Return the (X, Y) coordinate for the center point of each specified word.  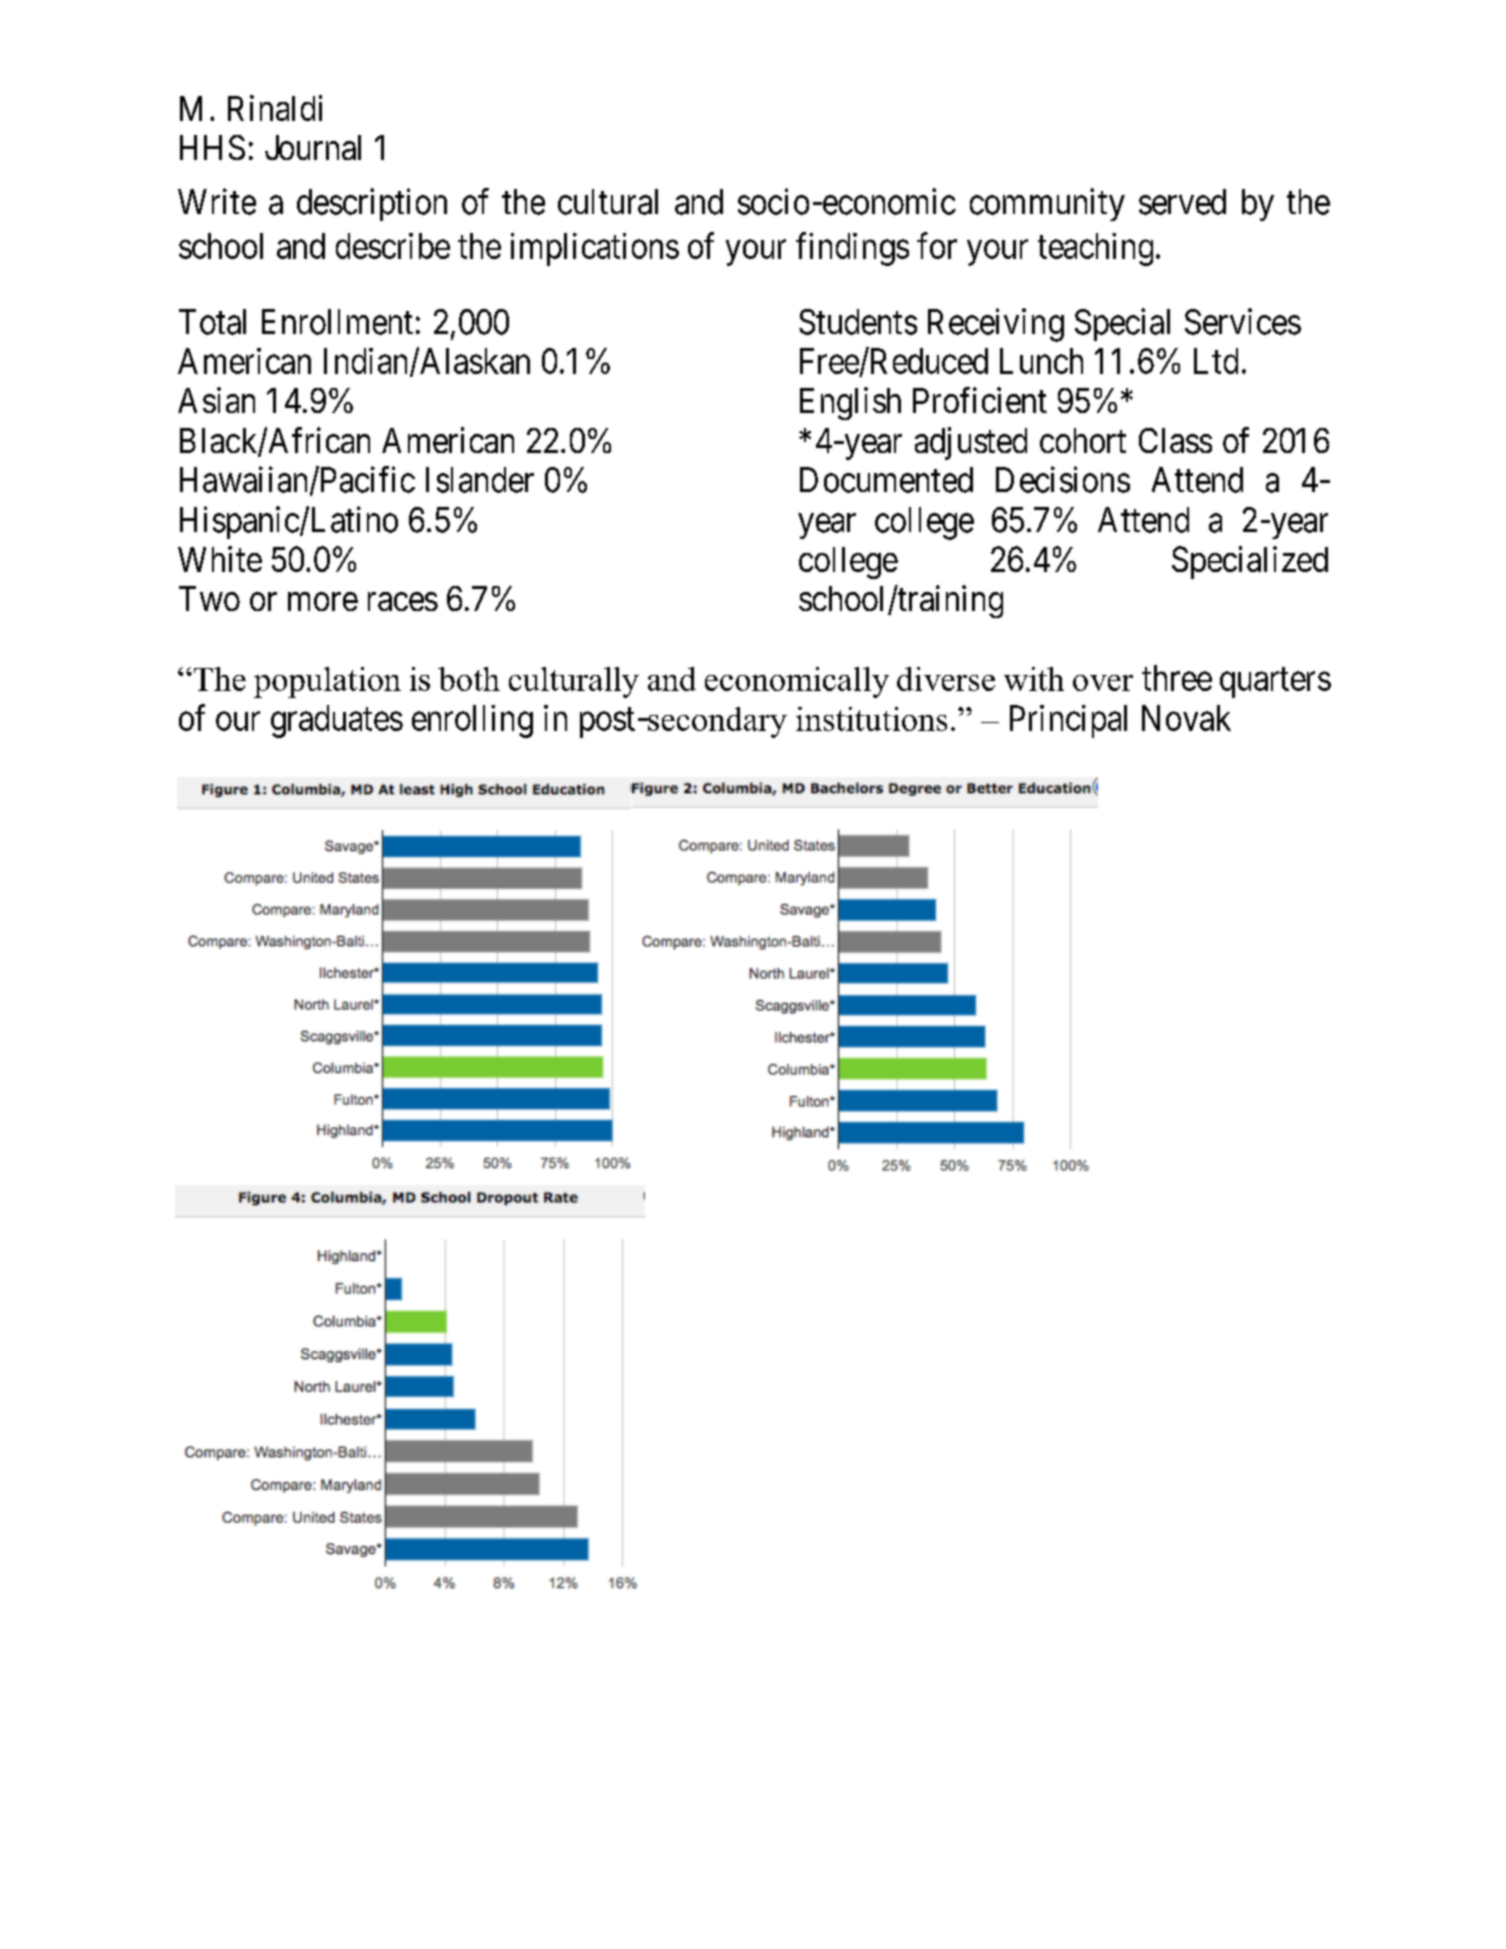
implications (595, 249)
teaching (1095, 249)
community (1047, 204)
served (1182, 202)
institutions (871, 719)
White (220, 559)
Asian (216, 400)
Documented (886, 480)
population (327, 682)
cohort (1083, 440)
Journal (313, 147)
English (850, 403)
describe (393, 246)
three (1177, 678)
